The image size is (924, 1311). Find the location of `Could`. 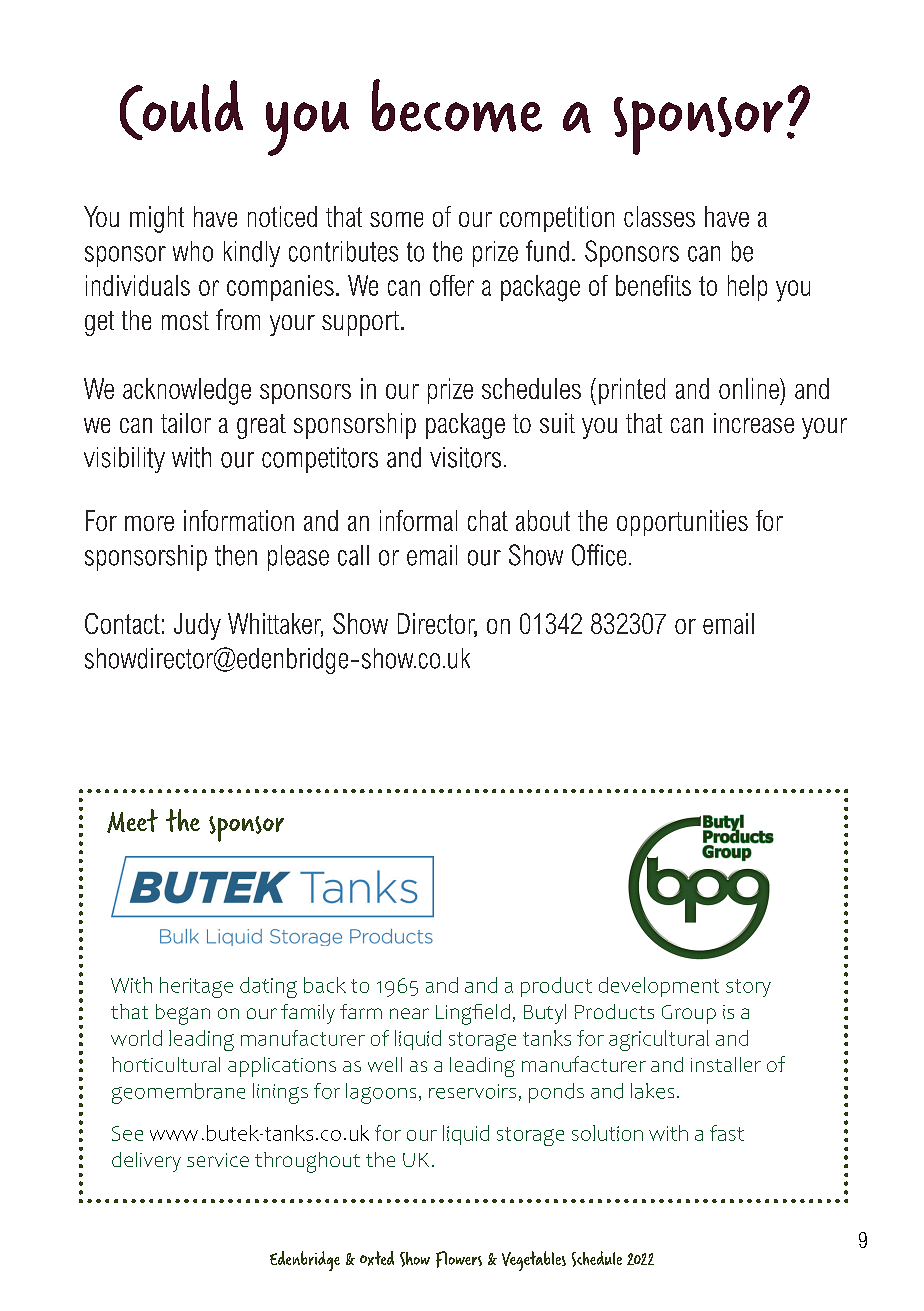

Could is located at coordinates (181, 110).
